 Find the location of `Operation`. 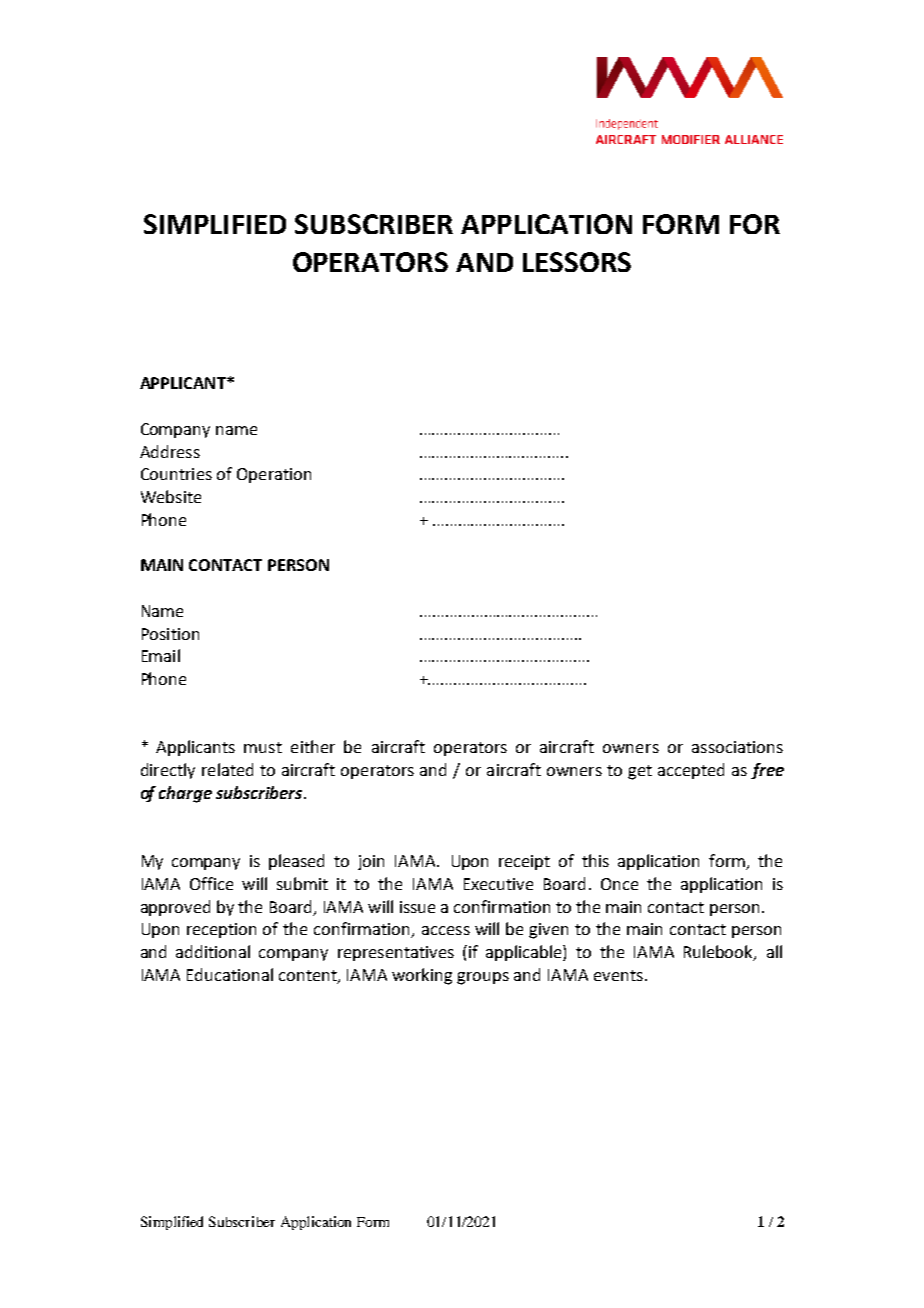

Operation is located at coordinates (274, 475).
